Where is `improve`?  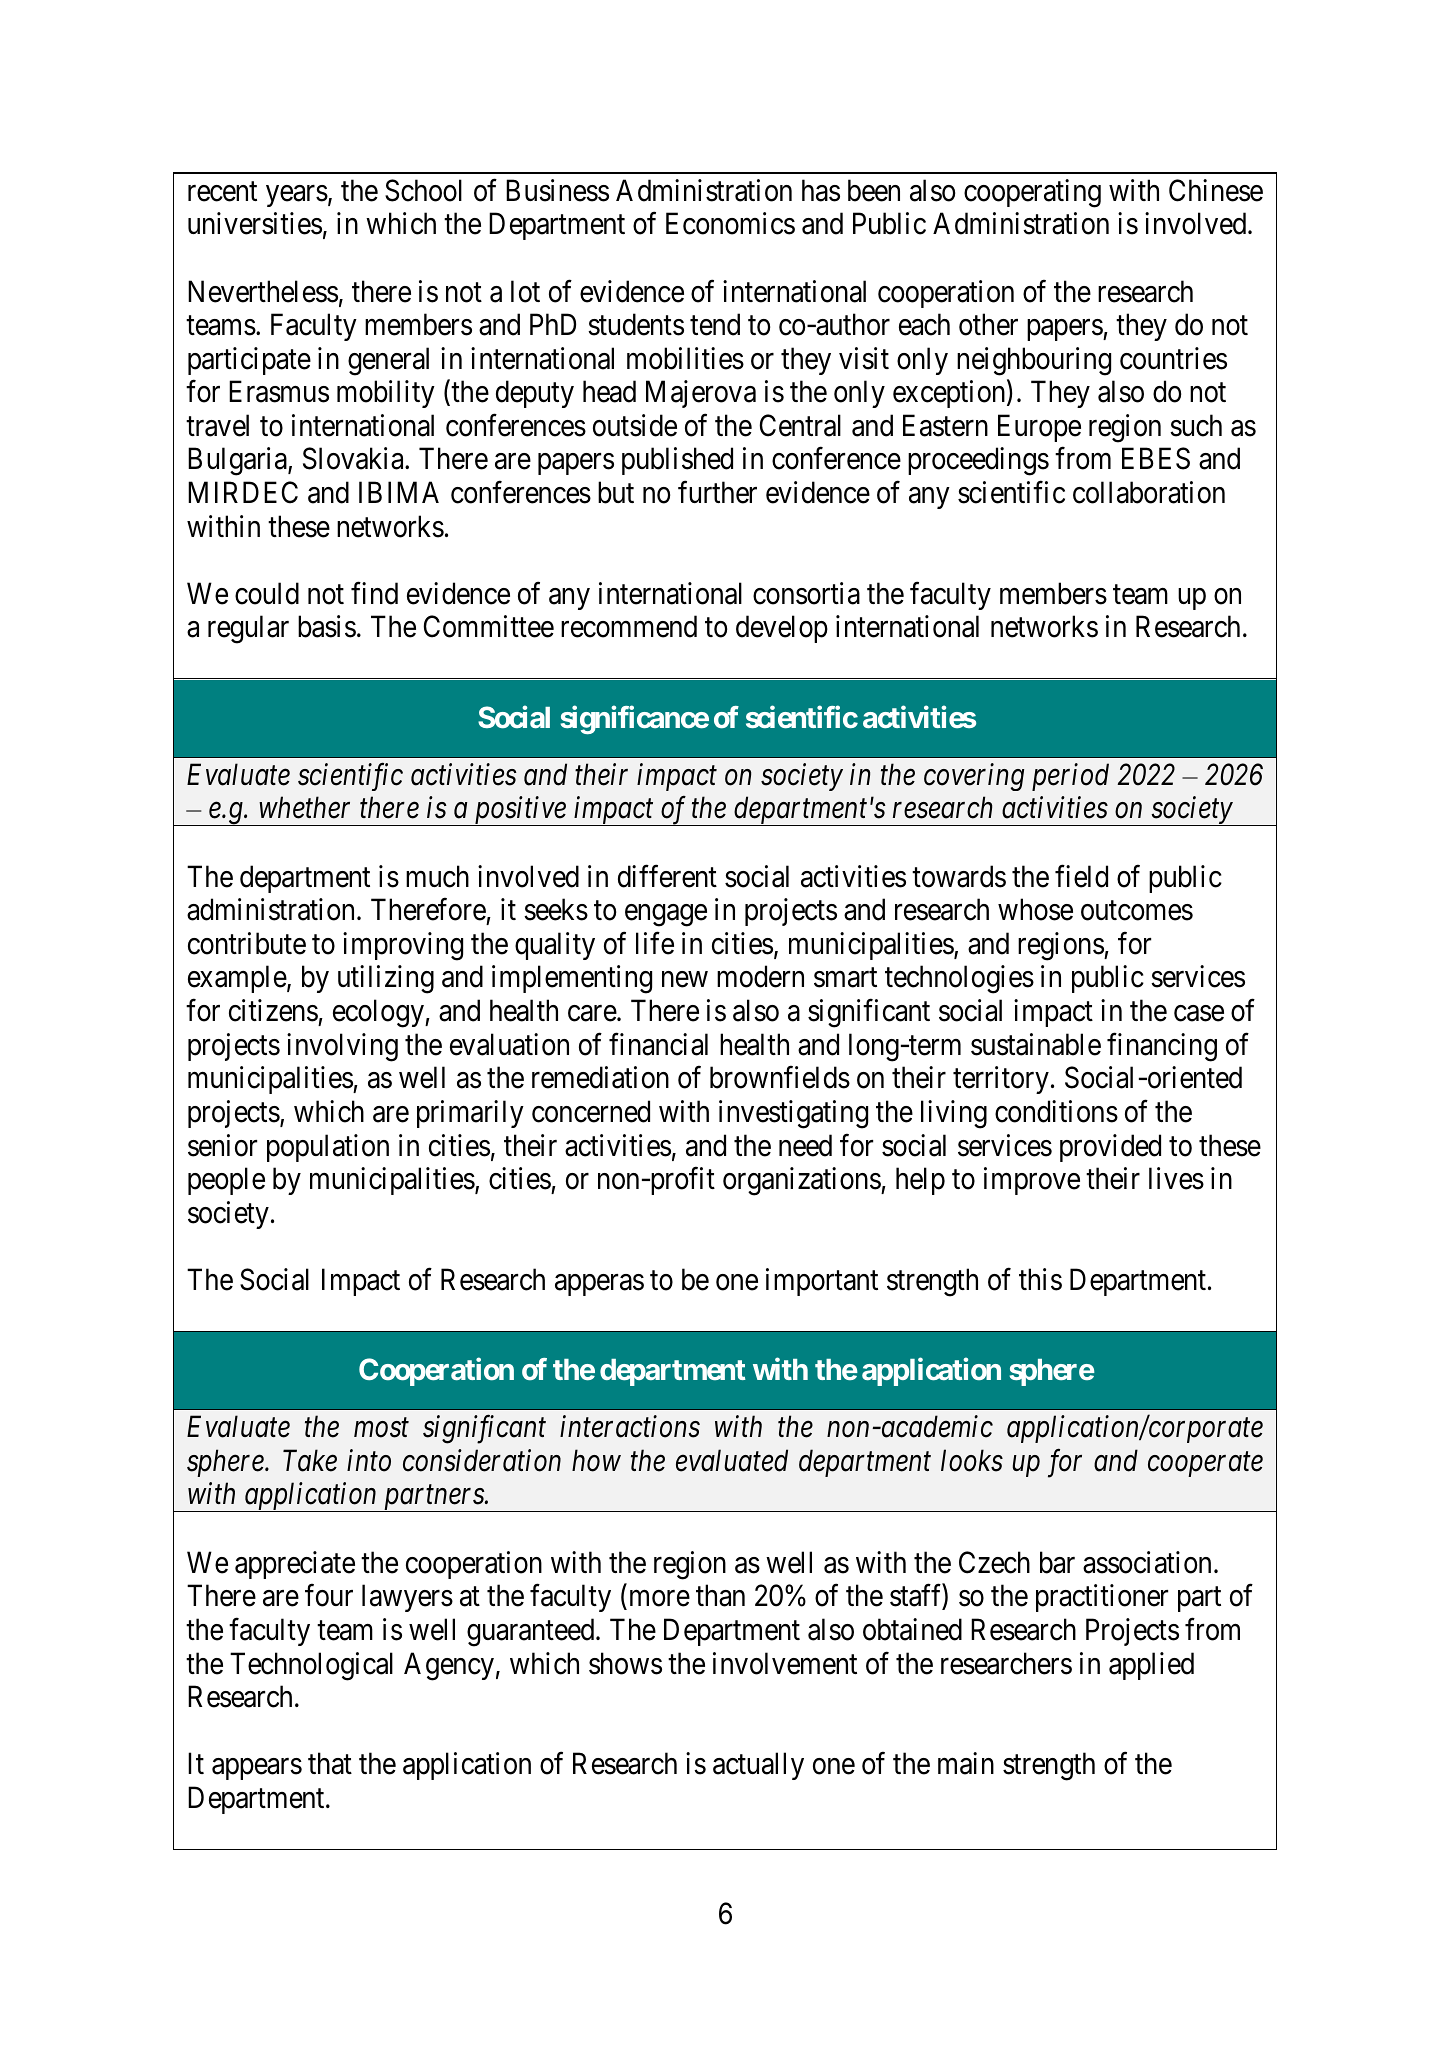 improve is located at coordinates (1032, 1181).
